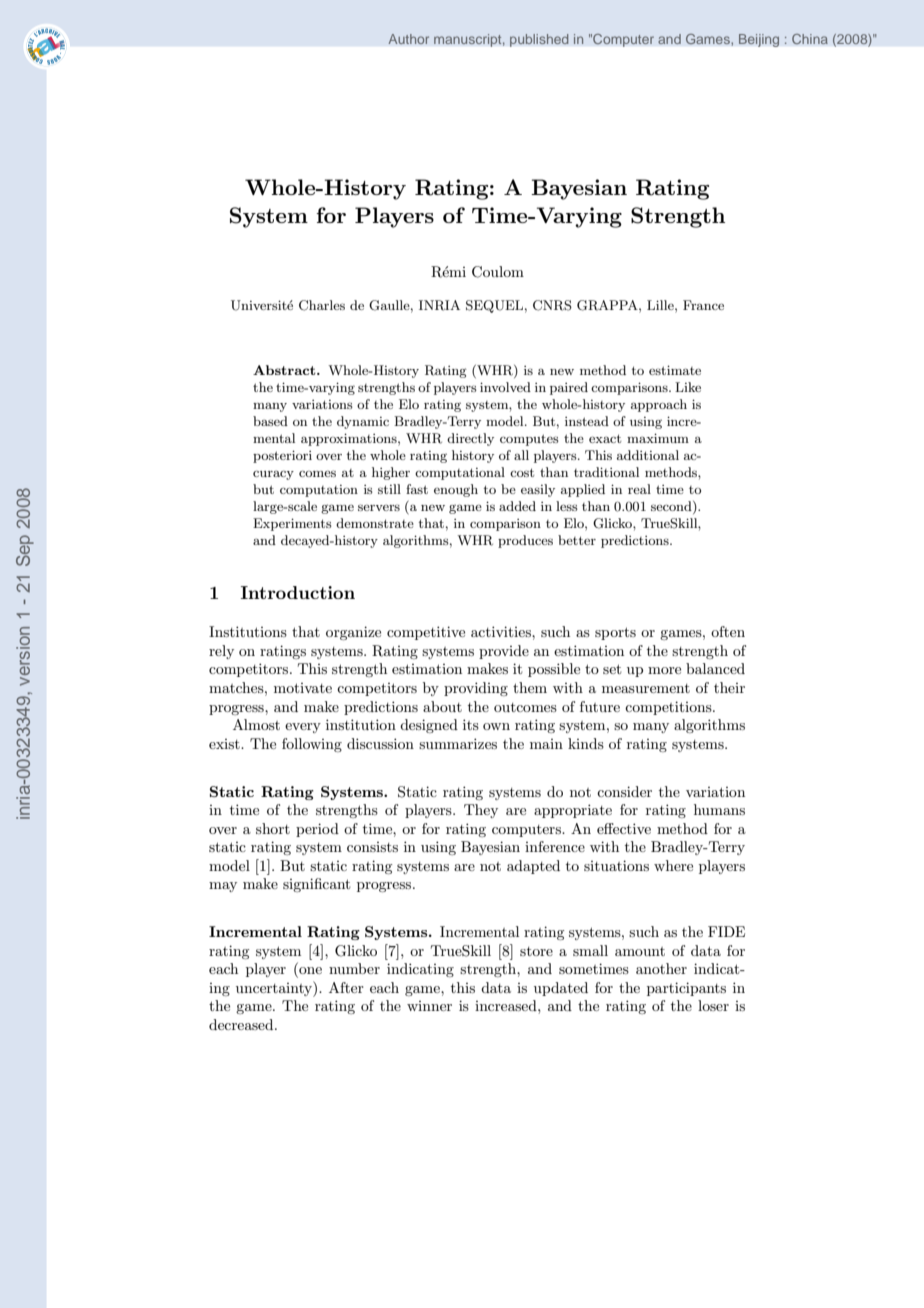  What do you see at coordinates (713, 1005) in the page?
I see `loser` at bounding box center [713, 1005].
